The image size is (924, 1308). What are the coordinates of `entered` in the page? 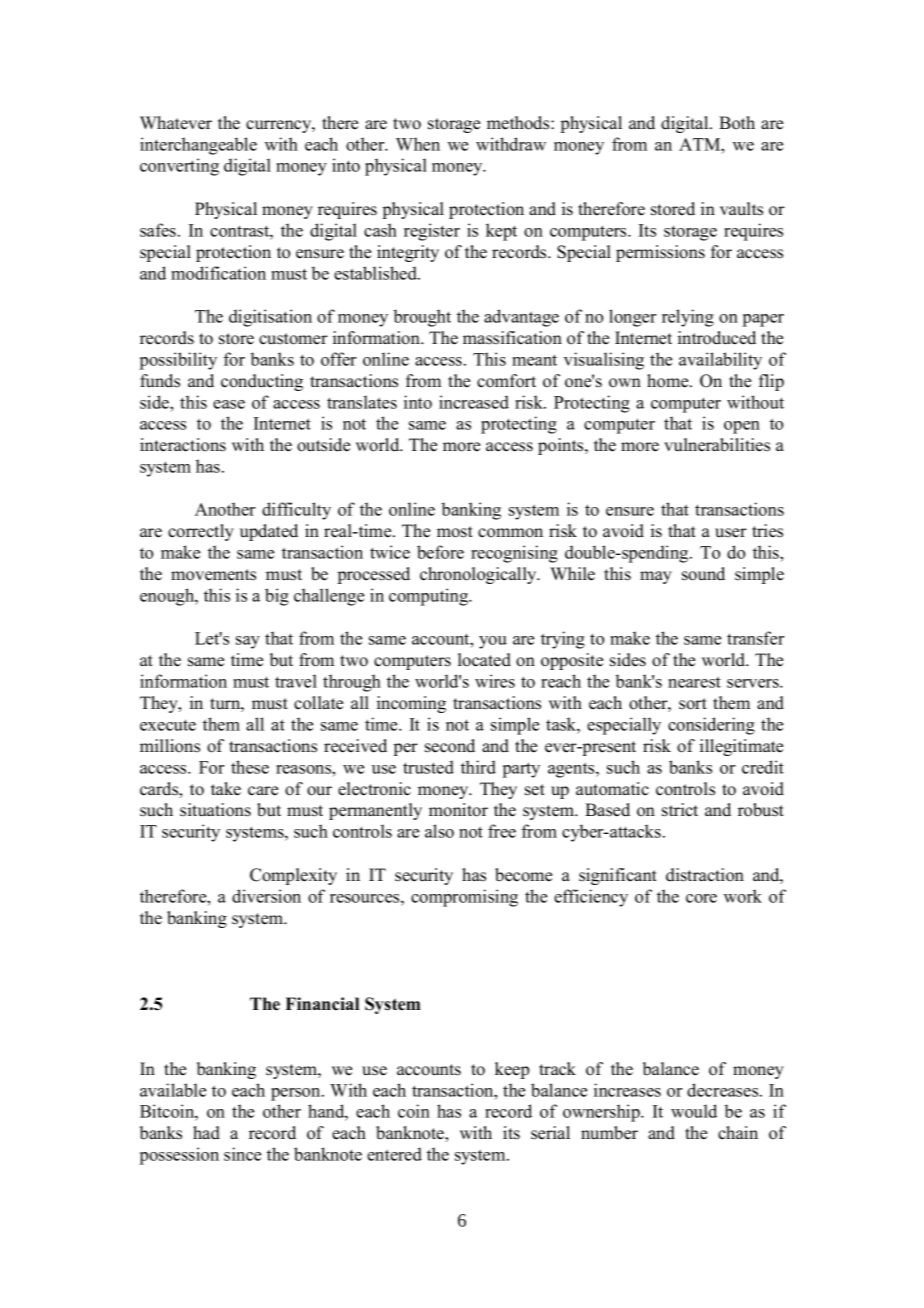 It's located at (394, 1154).
